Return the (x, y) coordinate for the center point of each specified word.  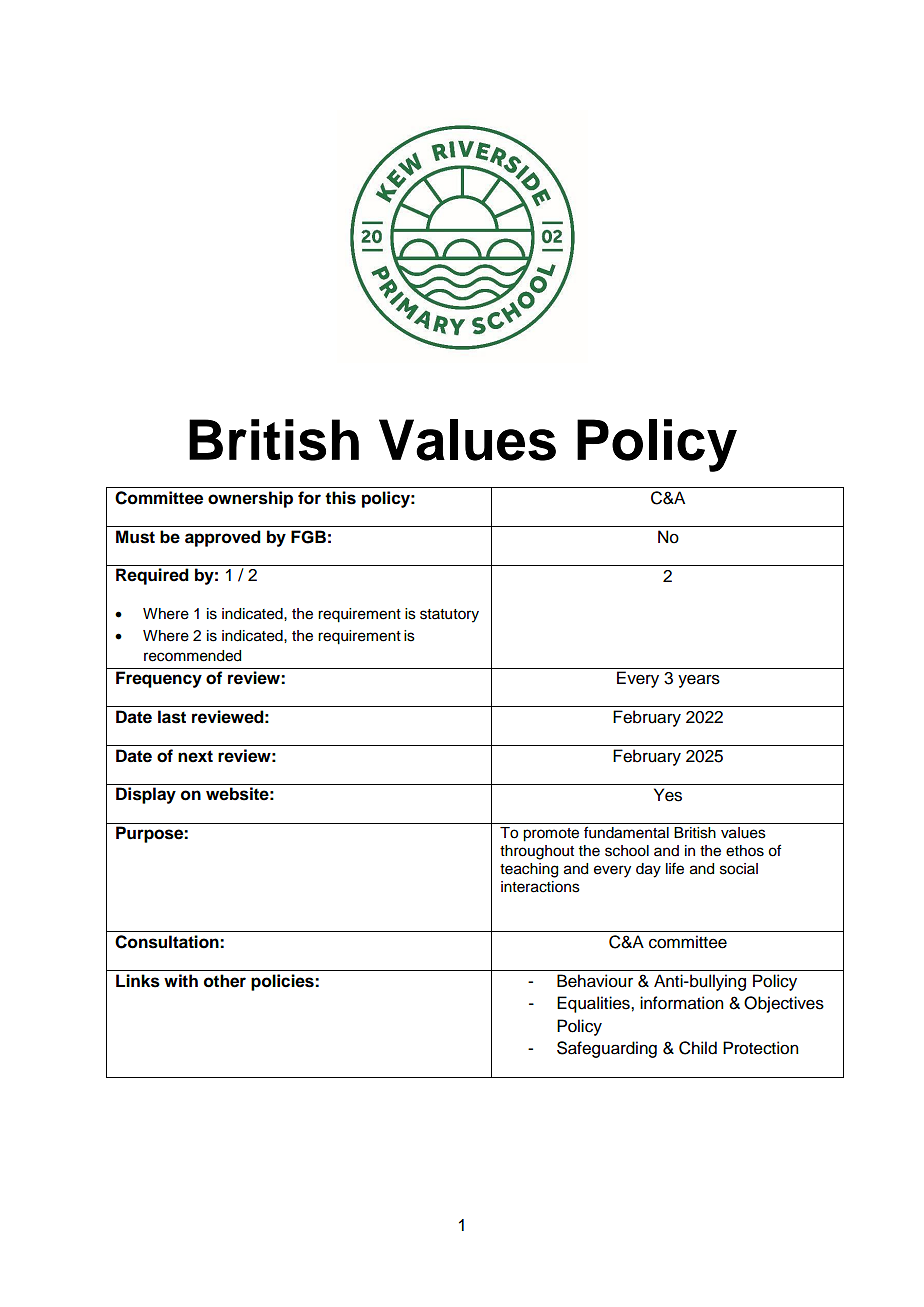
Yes (668, 795)
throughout (537, 852)
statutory (449, 616)
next (195, 756)
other (225, 981)
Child (698, 1048)
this (340, 498)
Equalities (594, 1004)
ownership (250, 499)
